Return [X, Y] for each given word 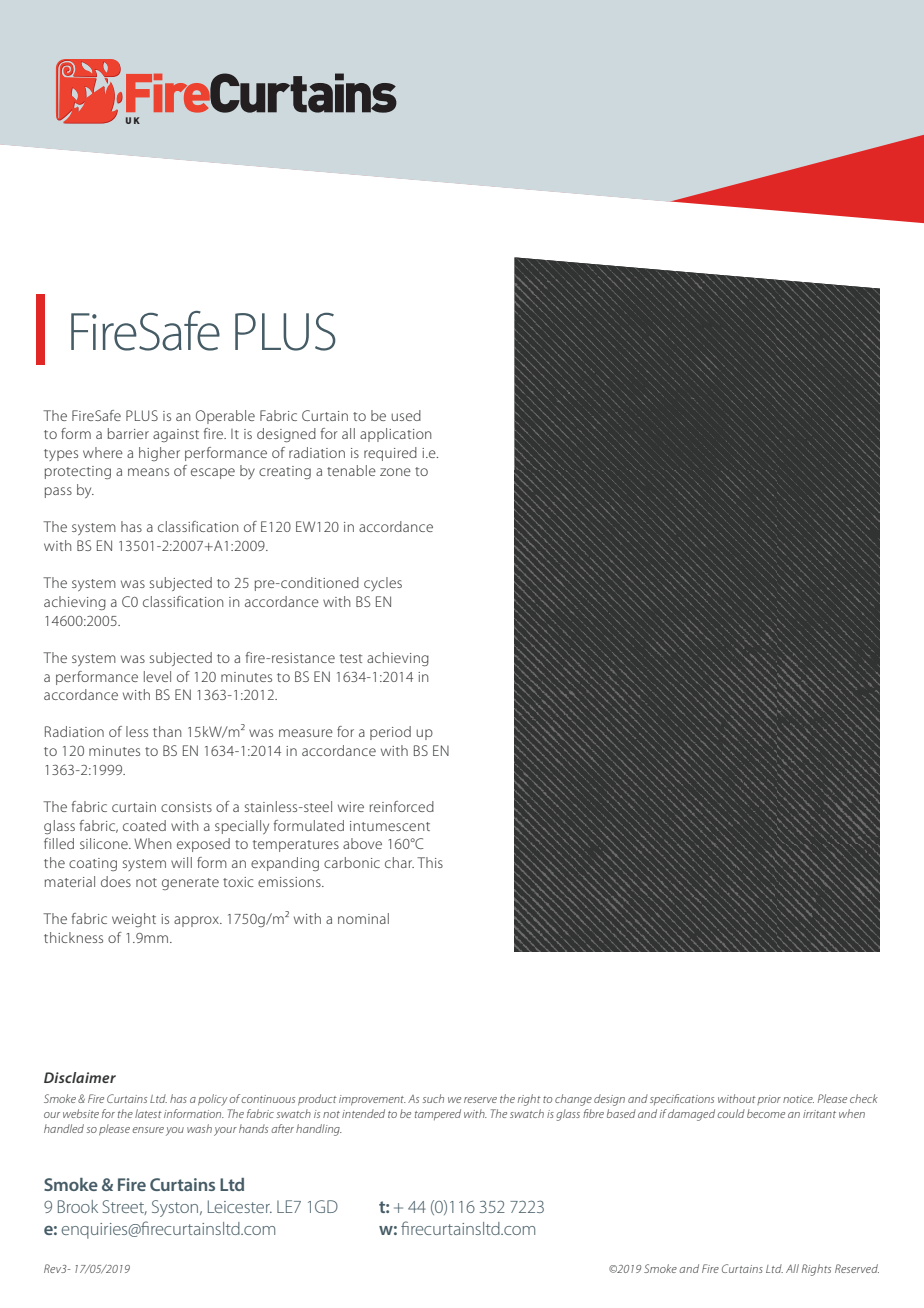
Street [124, 1207]
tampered [438, 1114]
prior [769, 1100]
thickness [73, 937]
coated [144, 825]
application [395, 435]
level [157, 676]
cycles [383, 584]
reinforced [402, 806]
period [390, 733]
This [430, 862]
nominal [363, 918]
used [406, 415]
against [176, 435]
